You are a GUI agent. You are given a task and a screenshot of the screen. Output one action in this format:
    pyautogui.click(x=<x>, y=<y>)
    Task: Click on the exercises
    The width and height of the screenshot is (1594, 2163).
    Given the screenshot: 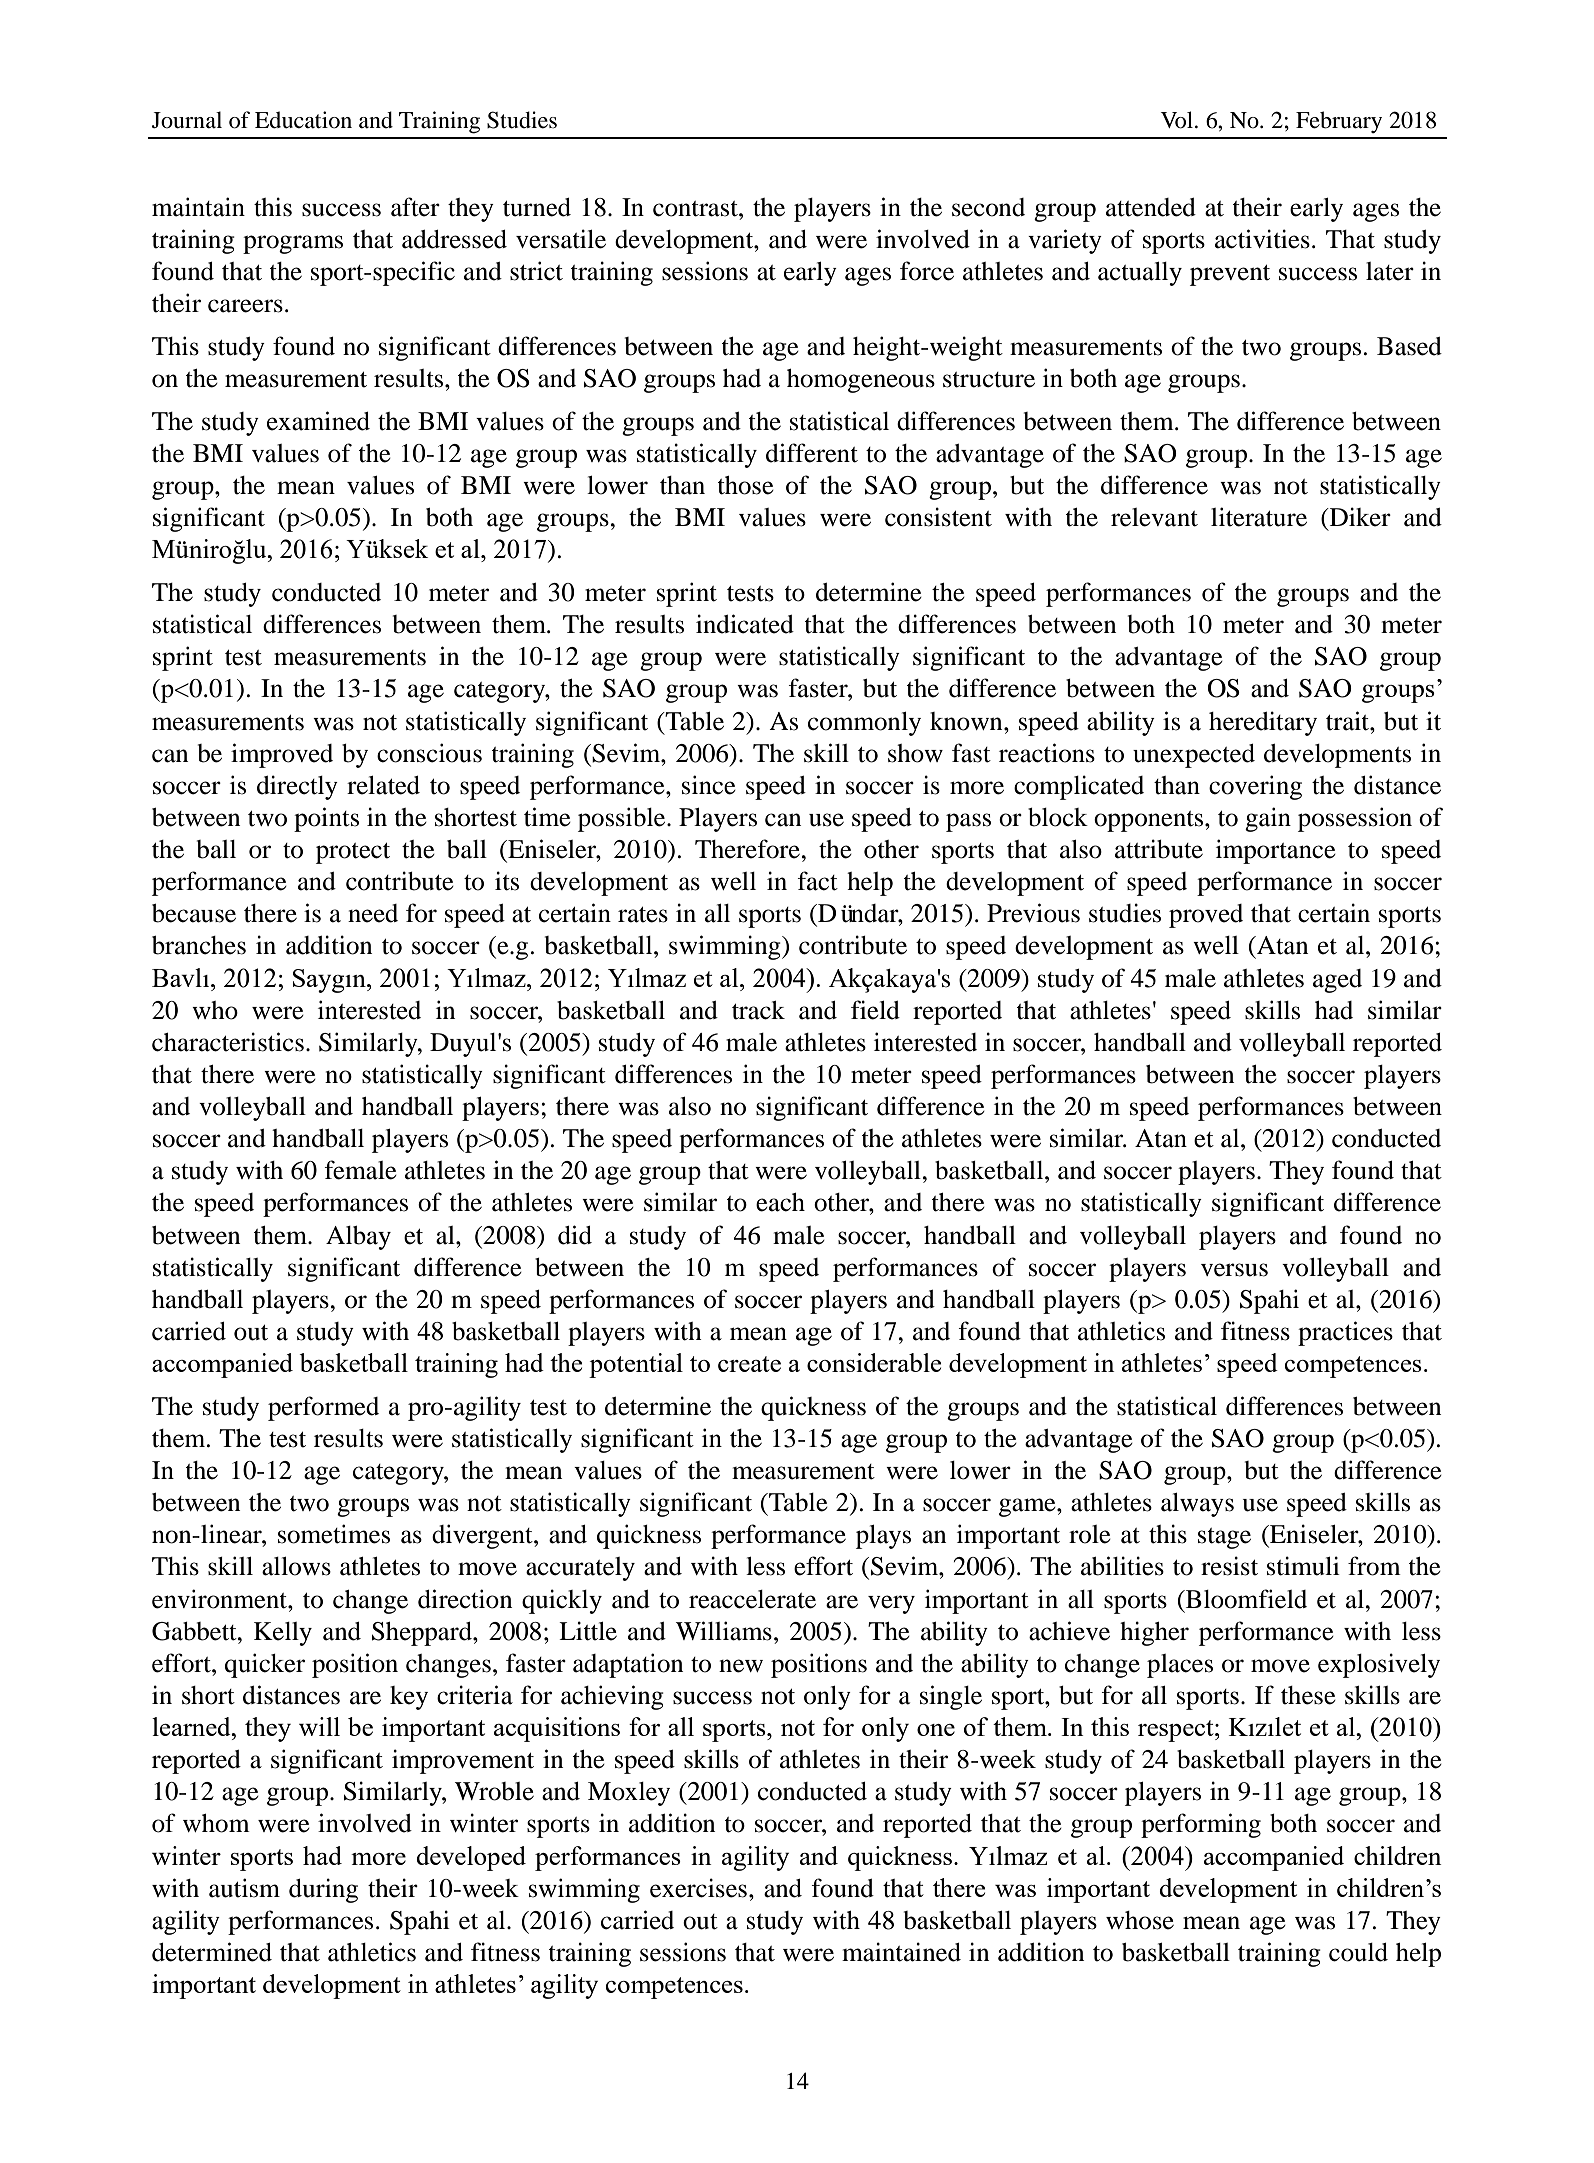 What is the action you would take?
    pyautogui.click(x=698, y=1888)
